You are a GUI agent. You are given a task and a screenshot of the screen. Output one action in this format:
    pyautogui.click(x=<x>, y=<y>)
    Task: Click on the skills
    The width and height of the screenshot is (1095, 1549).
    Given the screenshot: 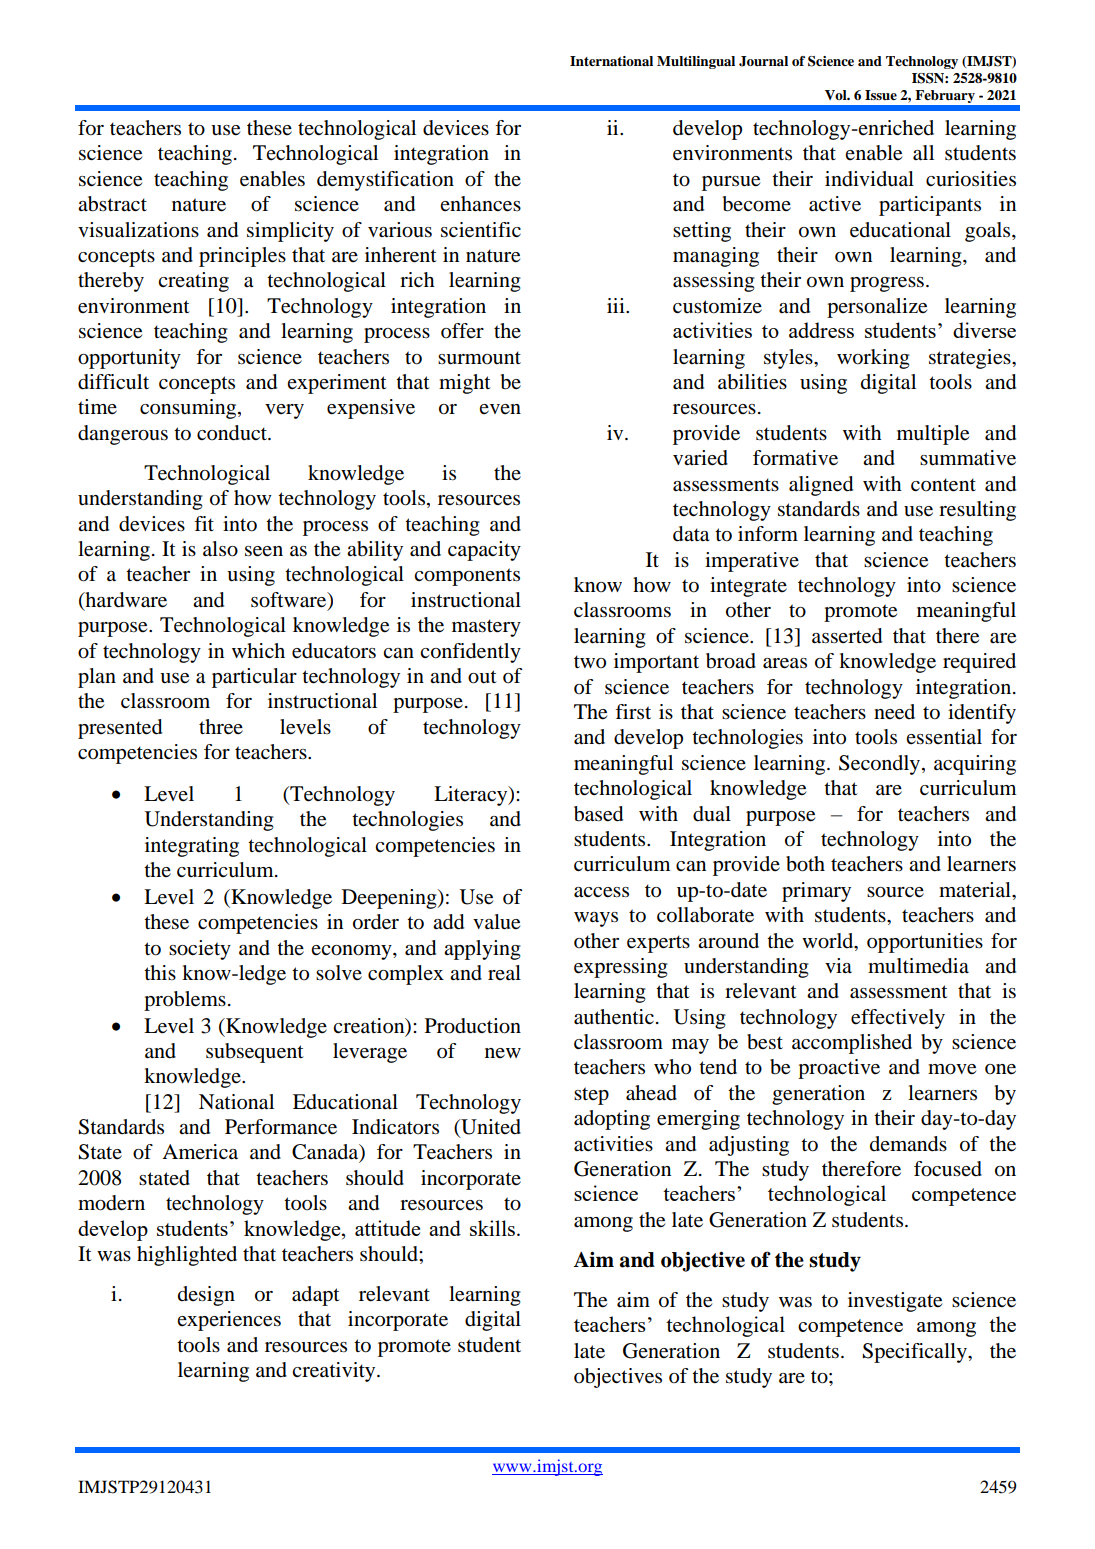 What is the action you would take?
    pyautogui.click(x=492, y=1228)
